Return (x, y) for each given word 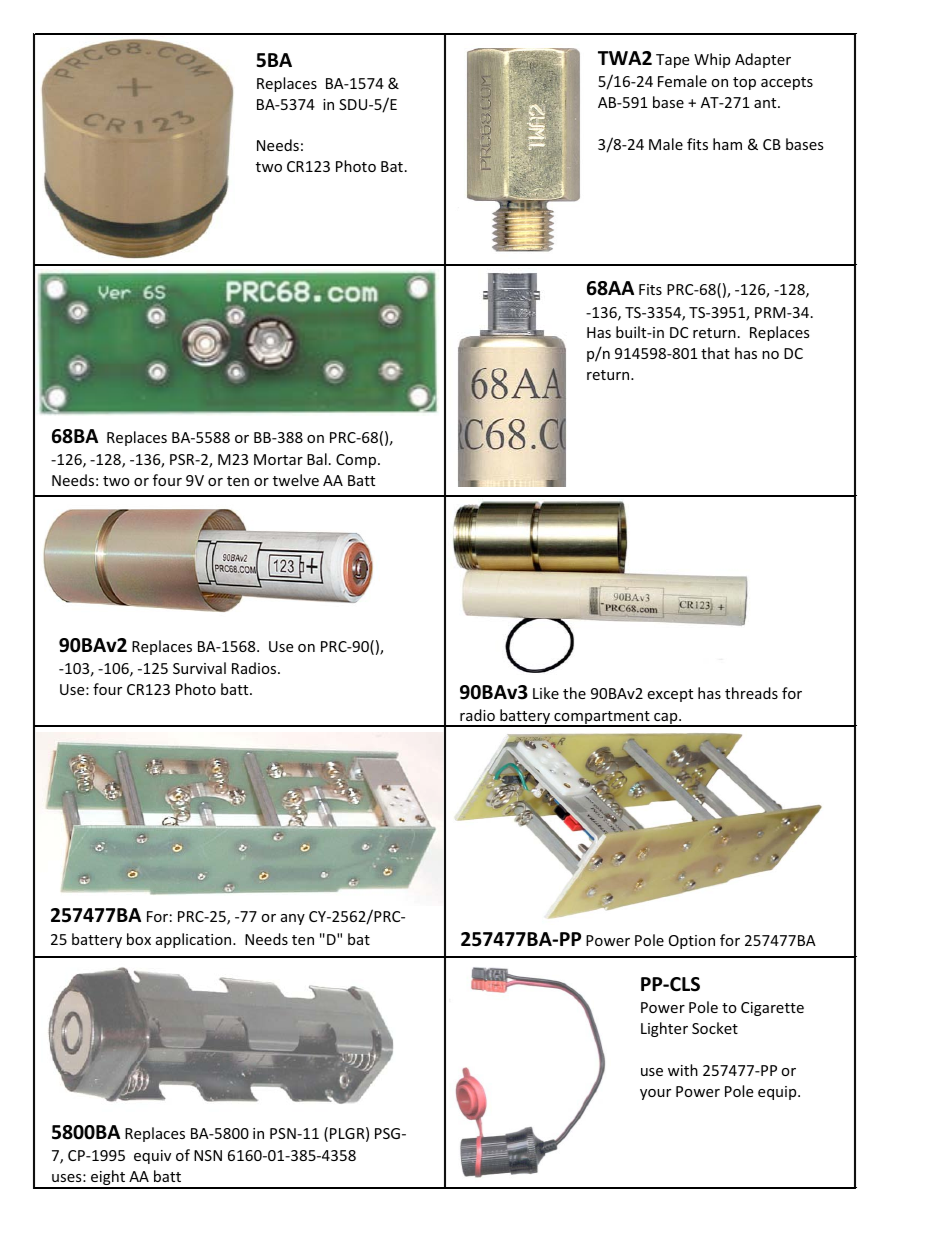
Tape (672, 61)
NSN (208, 1155)
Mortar (278, 459)
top (744, 83)
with (683, 1070)
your (655, 1094)
